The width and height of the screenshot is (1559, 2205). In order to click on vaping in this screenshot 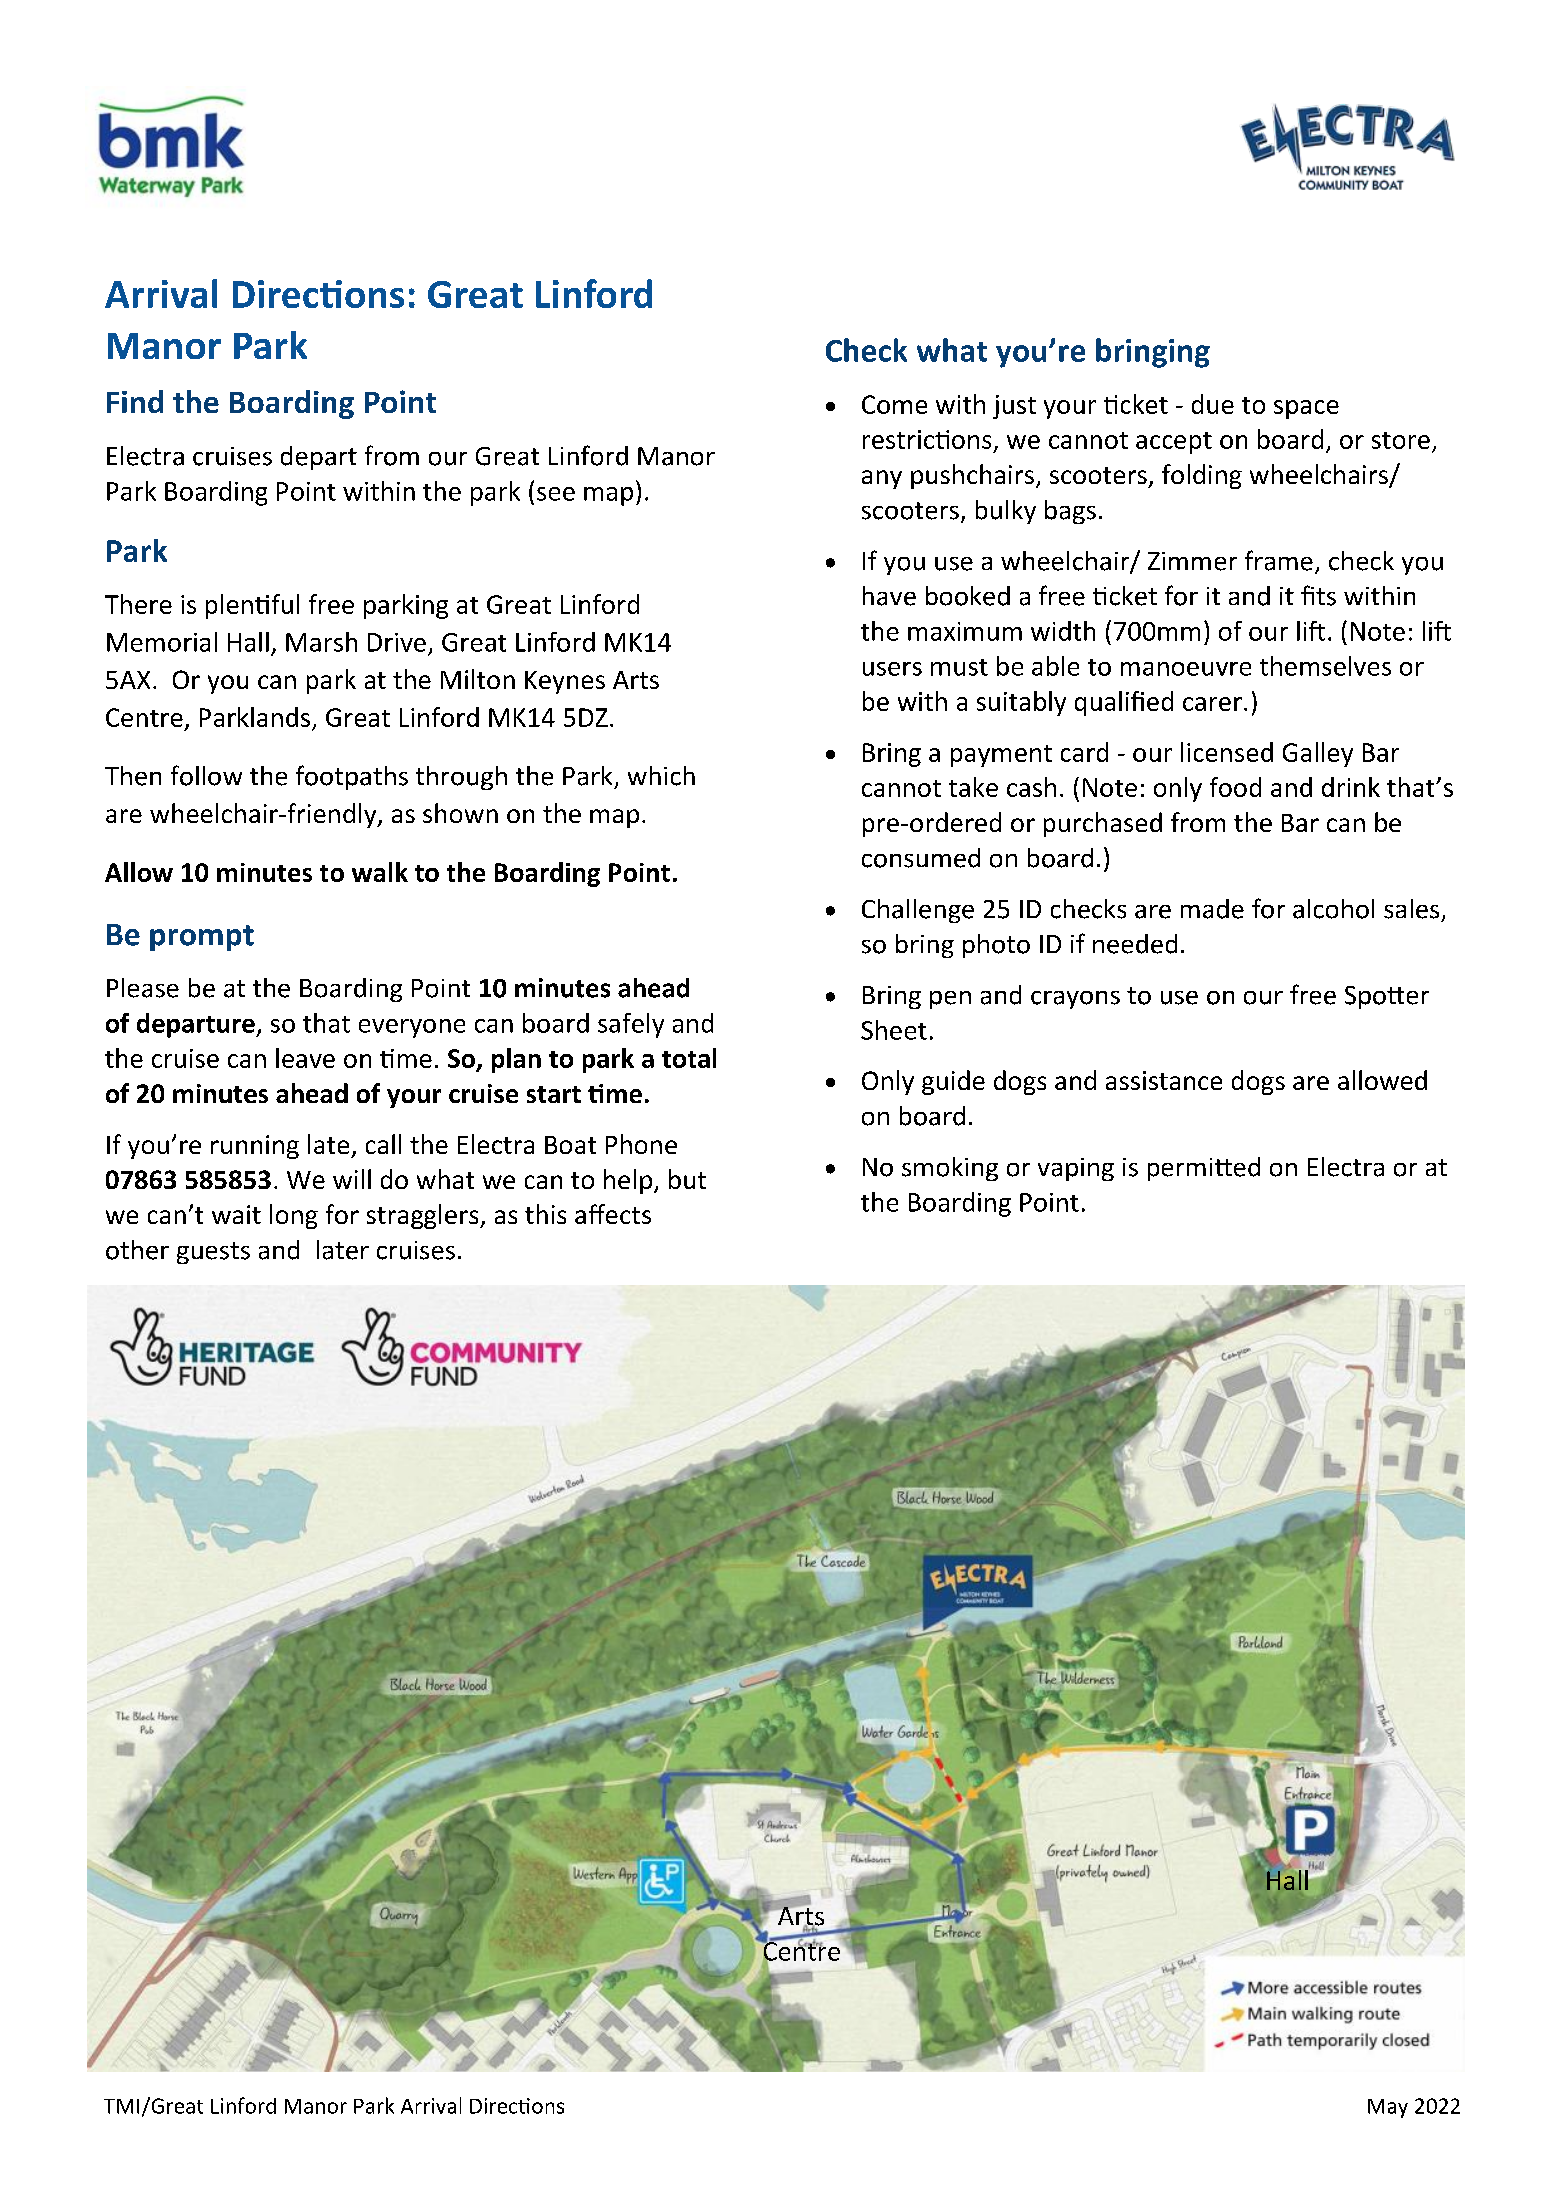, I will do `click(1076, 1169)`.
